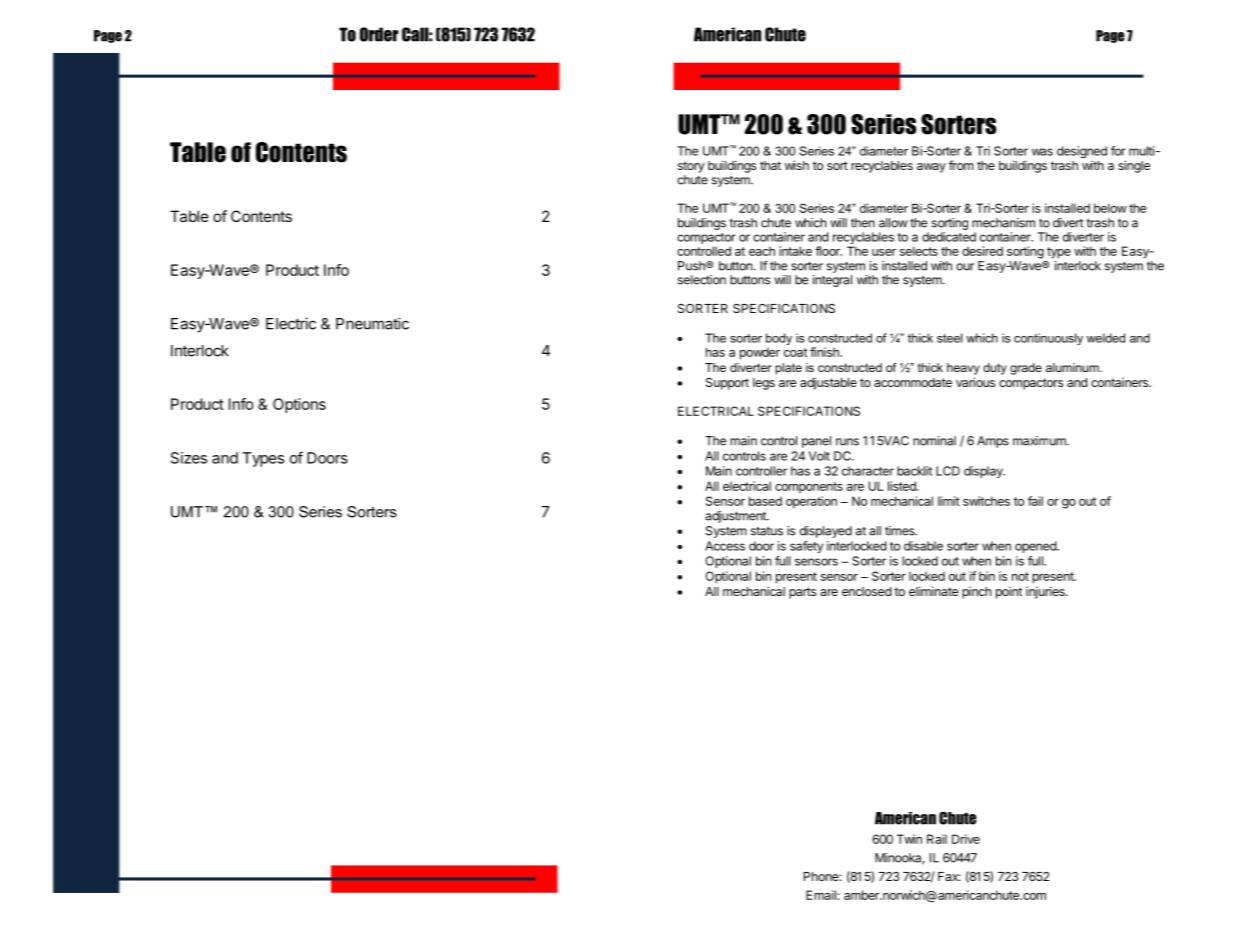 The width and height of the page is (1233, 952). Describe the element at coordinates (821, 895) in the page. I see `Email` at that location.
